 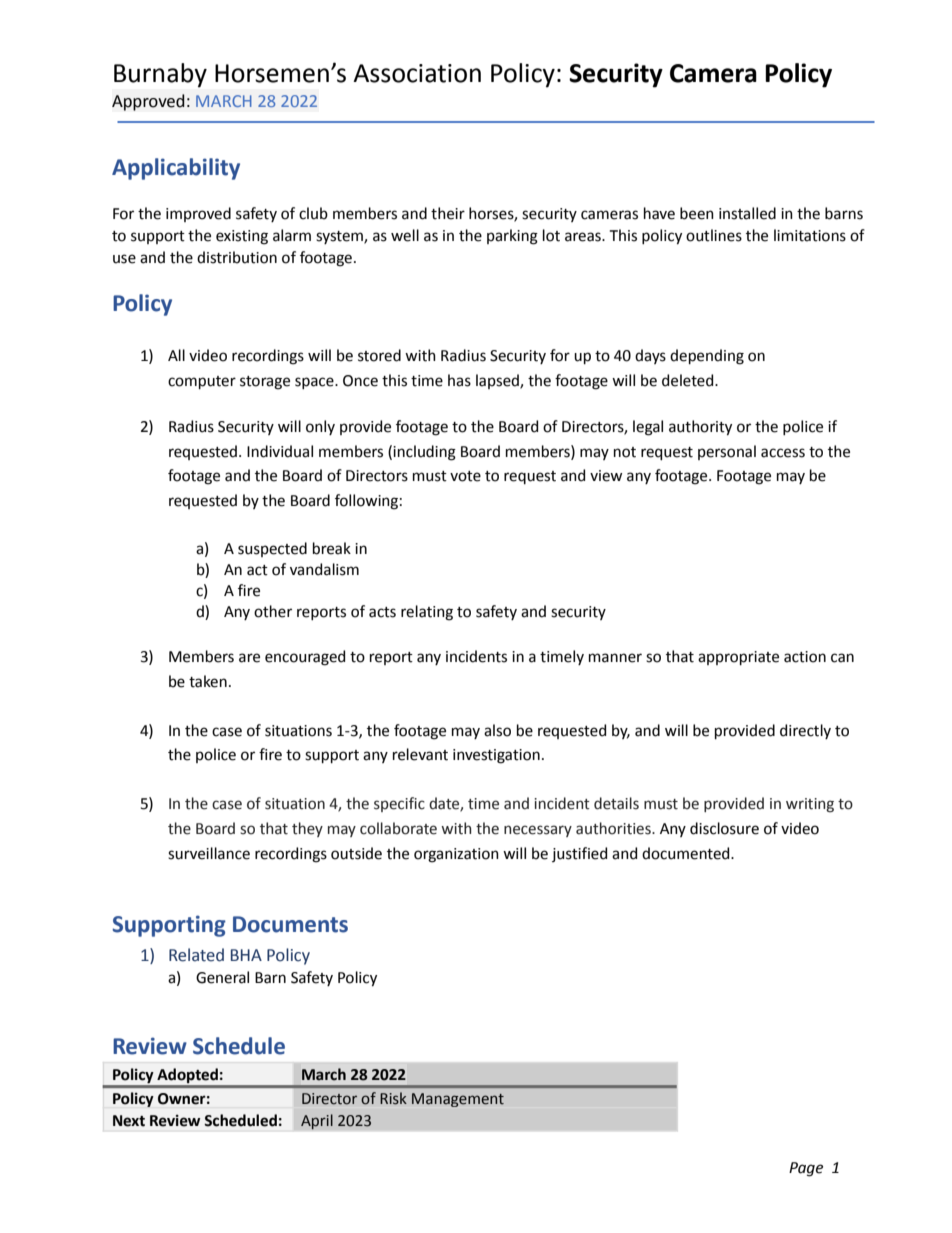 I want to click on Next, so click(x=129, y=1121).
